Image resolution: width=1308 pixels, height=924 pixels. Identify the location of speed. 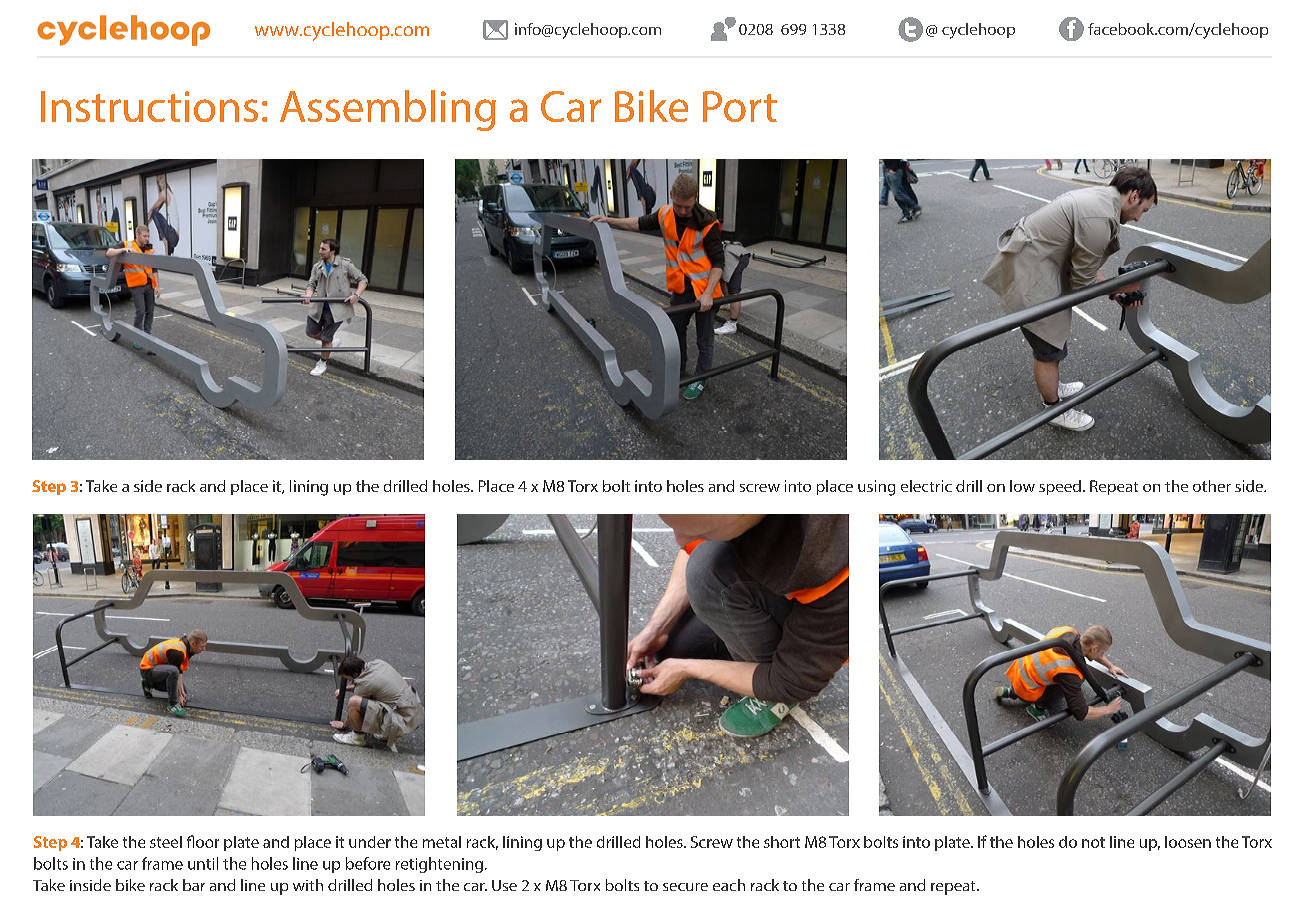
(1060, 487).
